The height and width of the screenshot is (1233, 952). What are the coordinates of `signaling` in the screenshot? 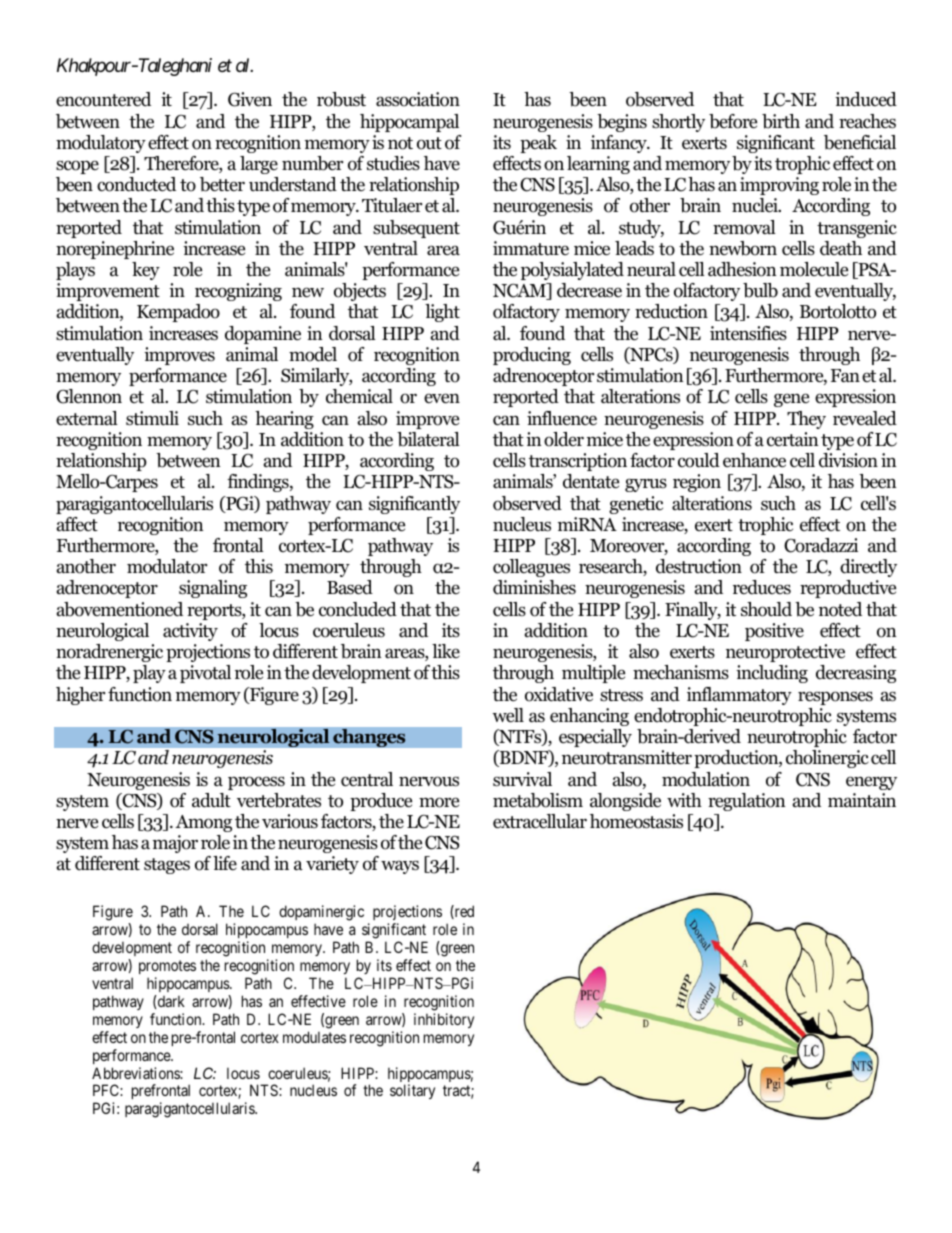 It's located at (213, 589).
